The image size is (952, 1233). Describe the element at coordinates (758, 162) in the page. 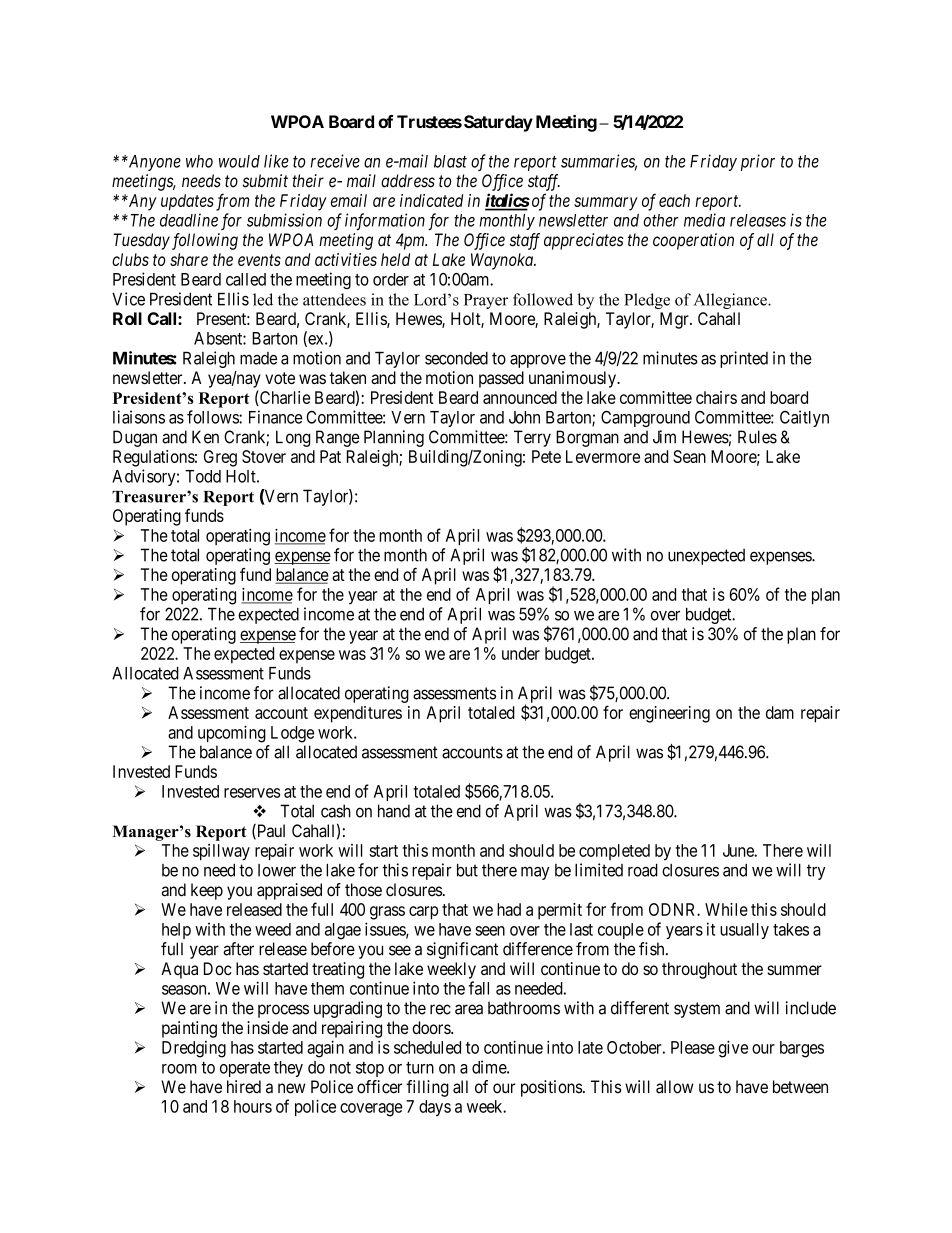

I see `prior` at that location.
